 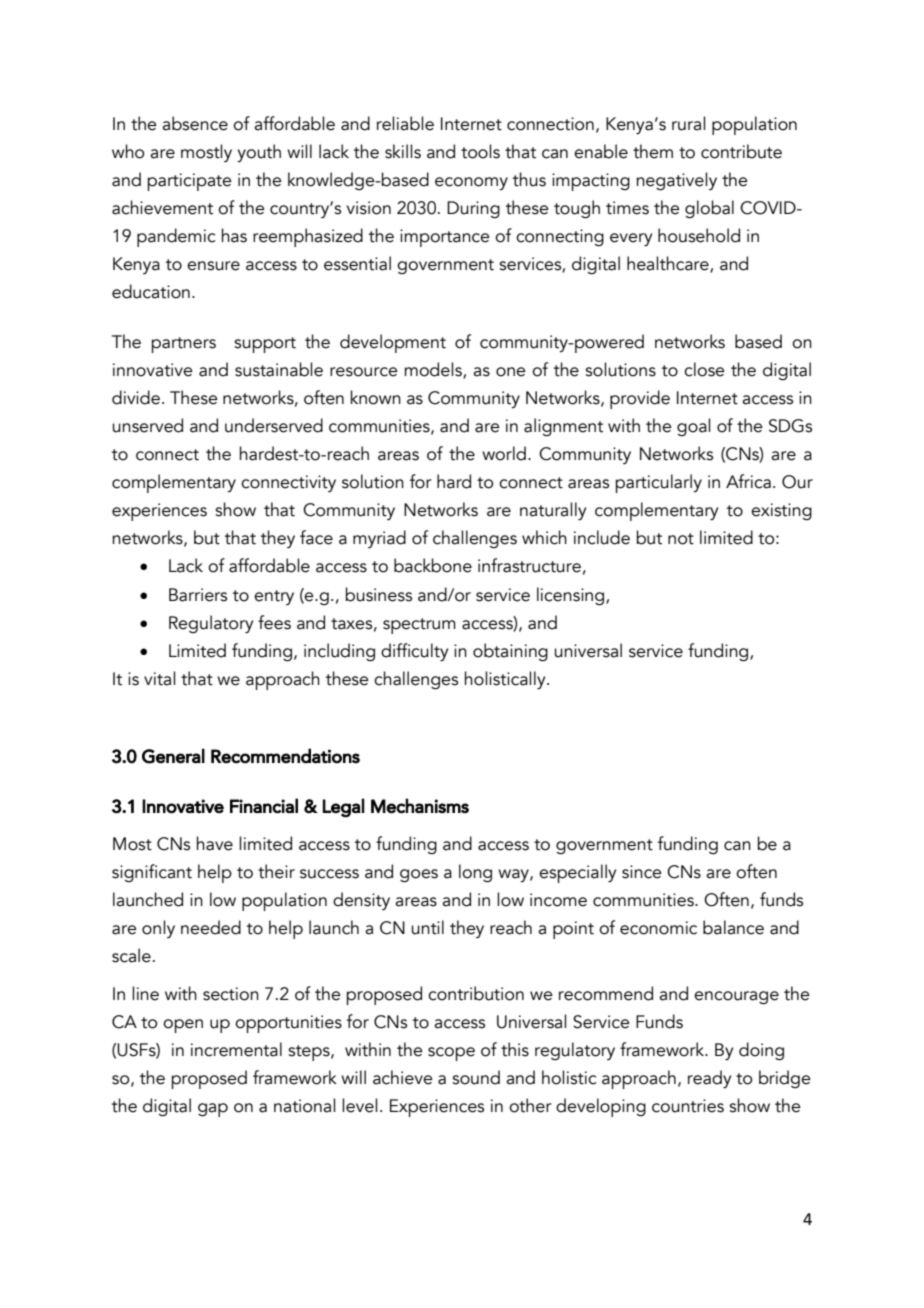 I want to click on gap, so click(x=213, y=1110).
